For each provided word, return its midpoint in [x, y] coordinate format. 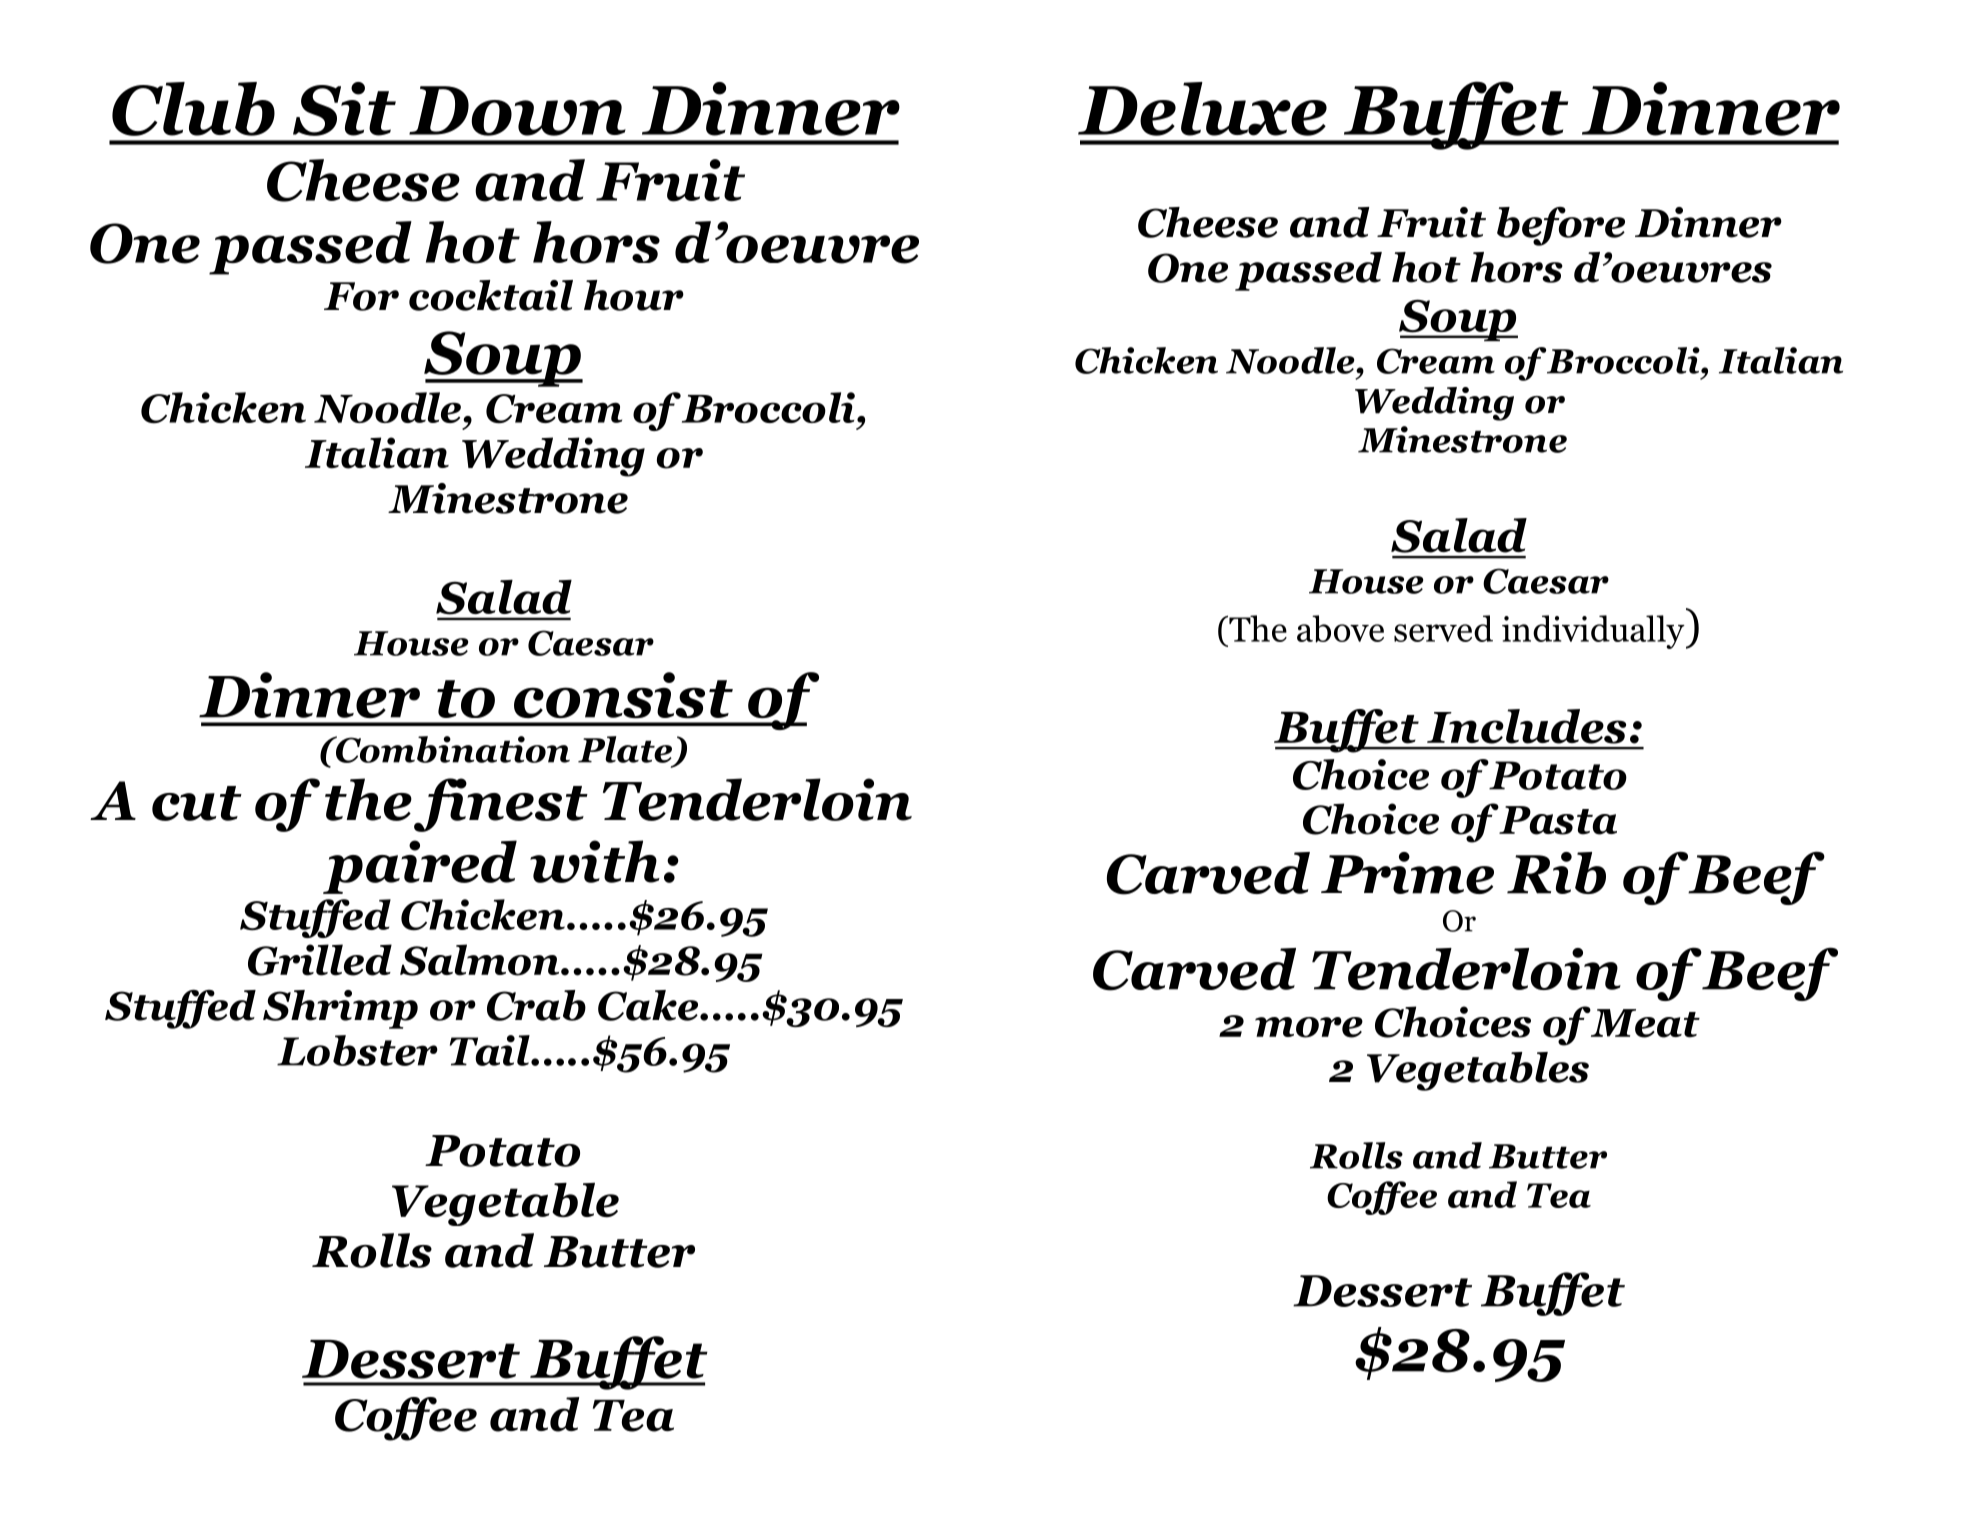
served [1443, 628]
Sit [344, 109]
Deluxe [1202, 109]
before [1561, 226]
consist [623, 695]
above [1340, 629]
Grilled [320, 960]
